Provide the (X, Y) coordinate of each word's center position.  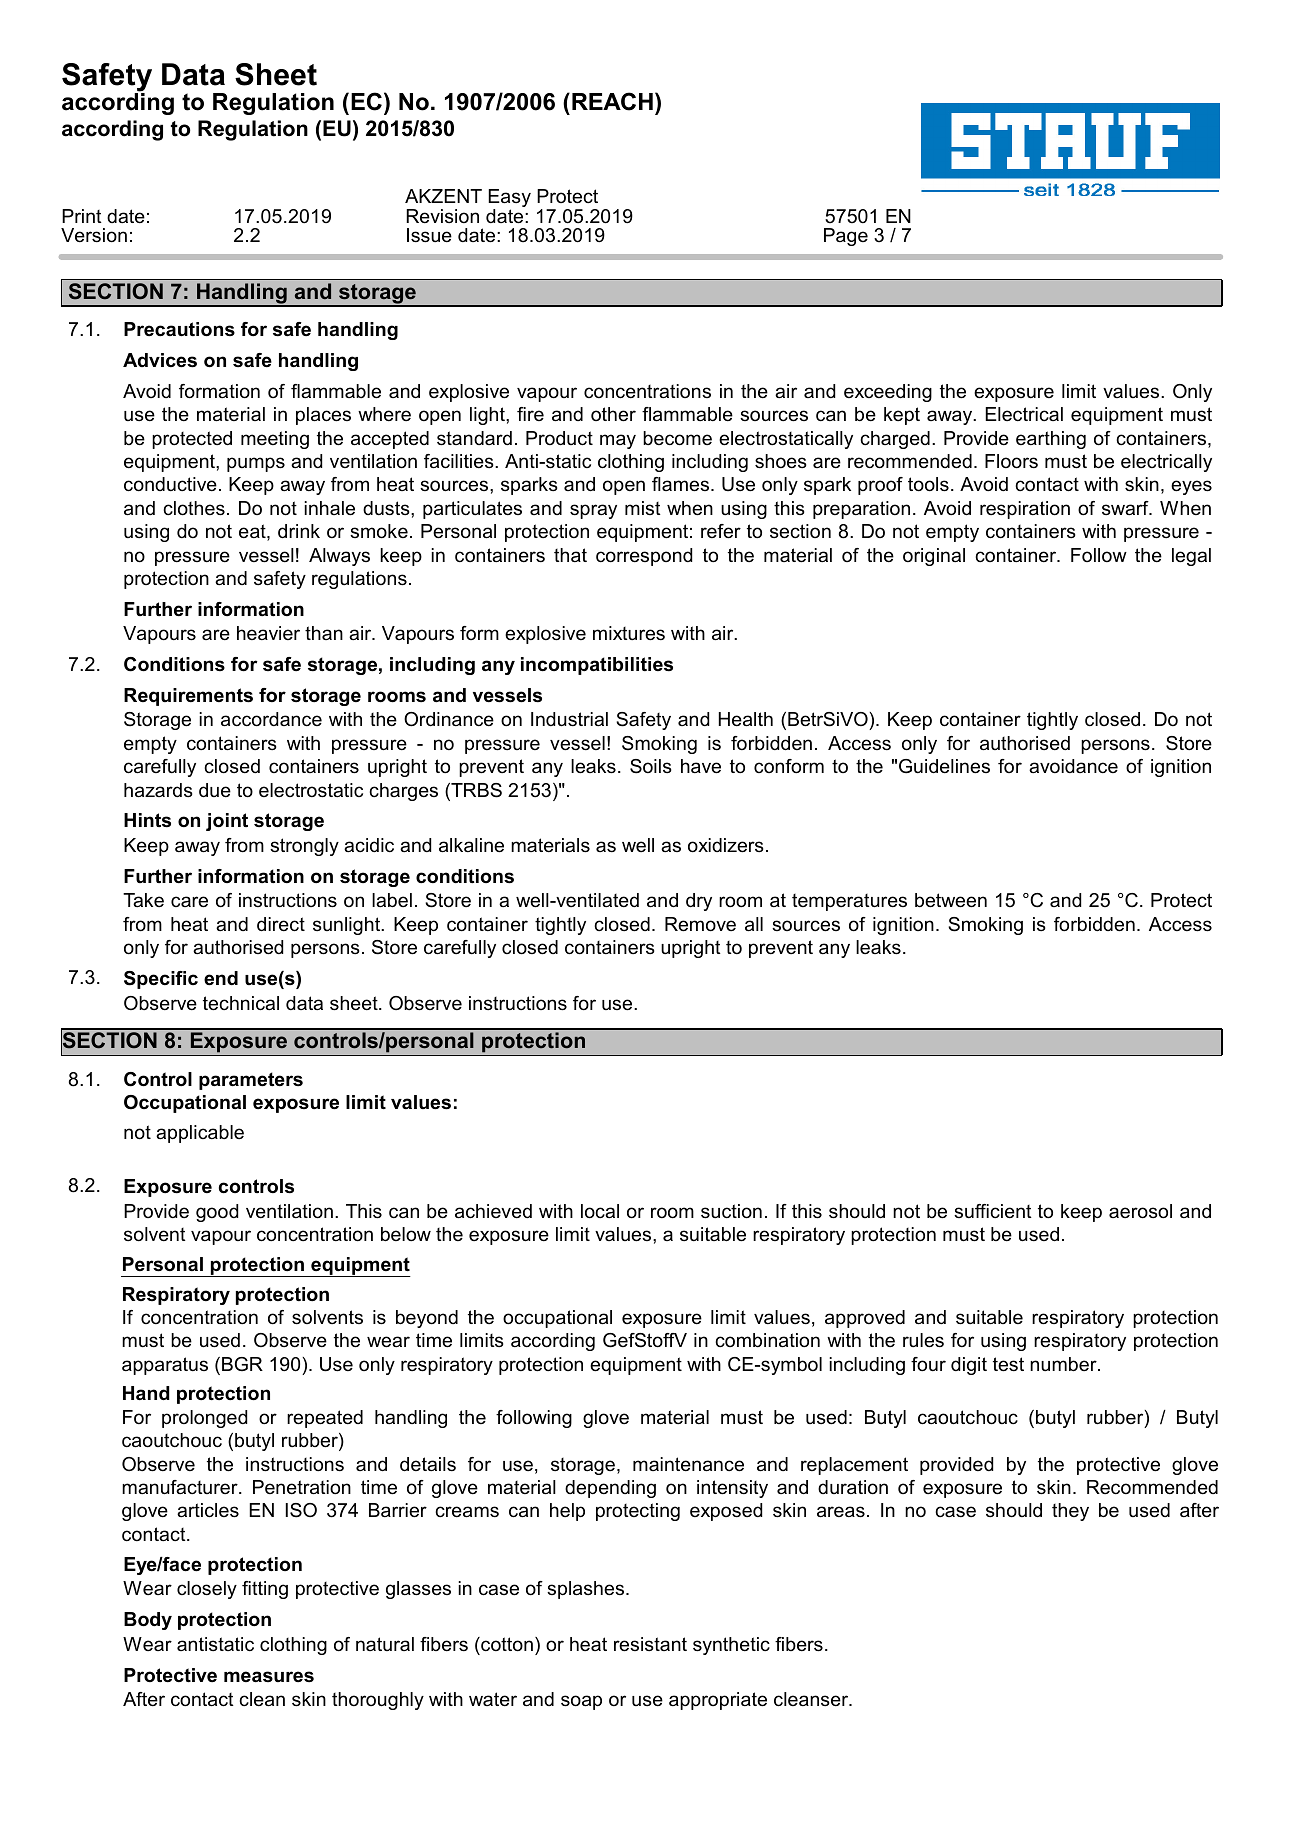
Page (846, 237)
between (951, 900)
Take (143, 900)
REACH (612, 101)
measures (269, 1677)
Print (82, 216)
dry (699, 902)
